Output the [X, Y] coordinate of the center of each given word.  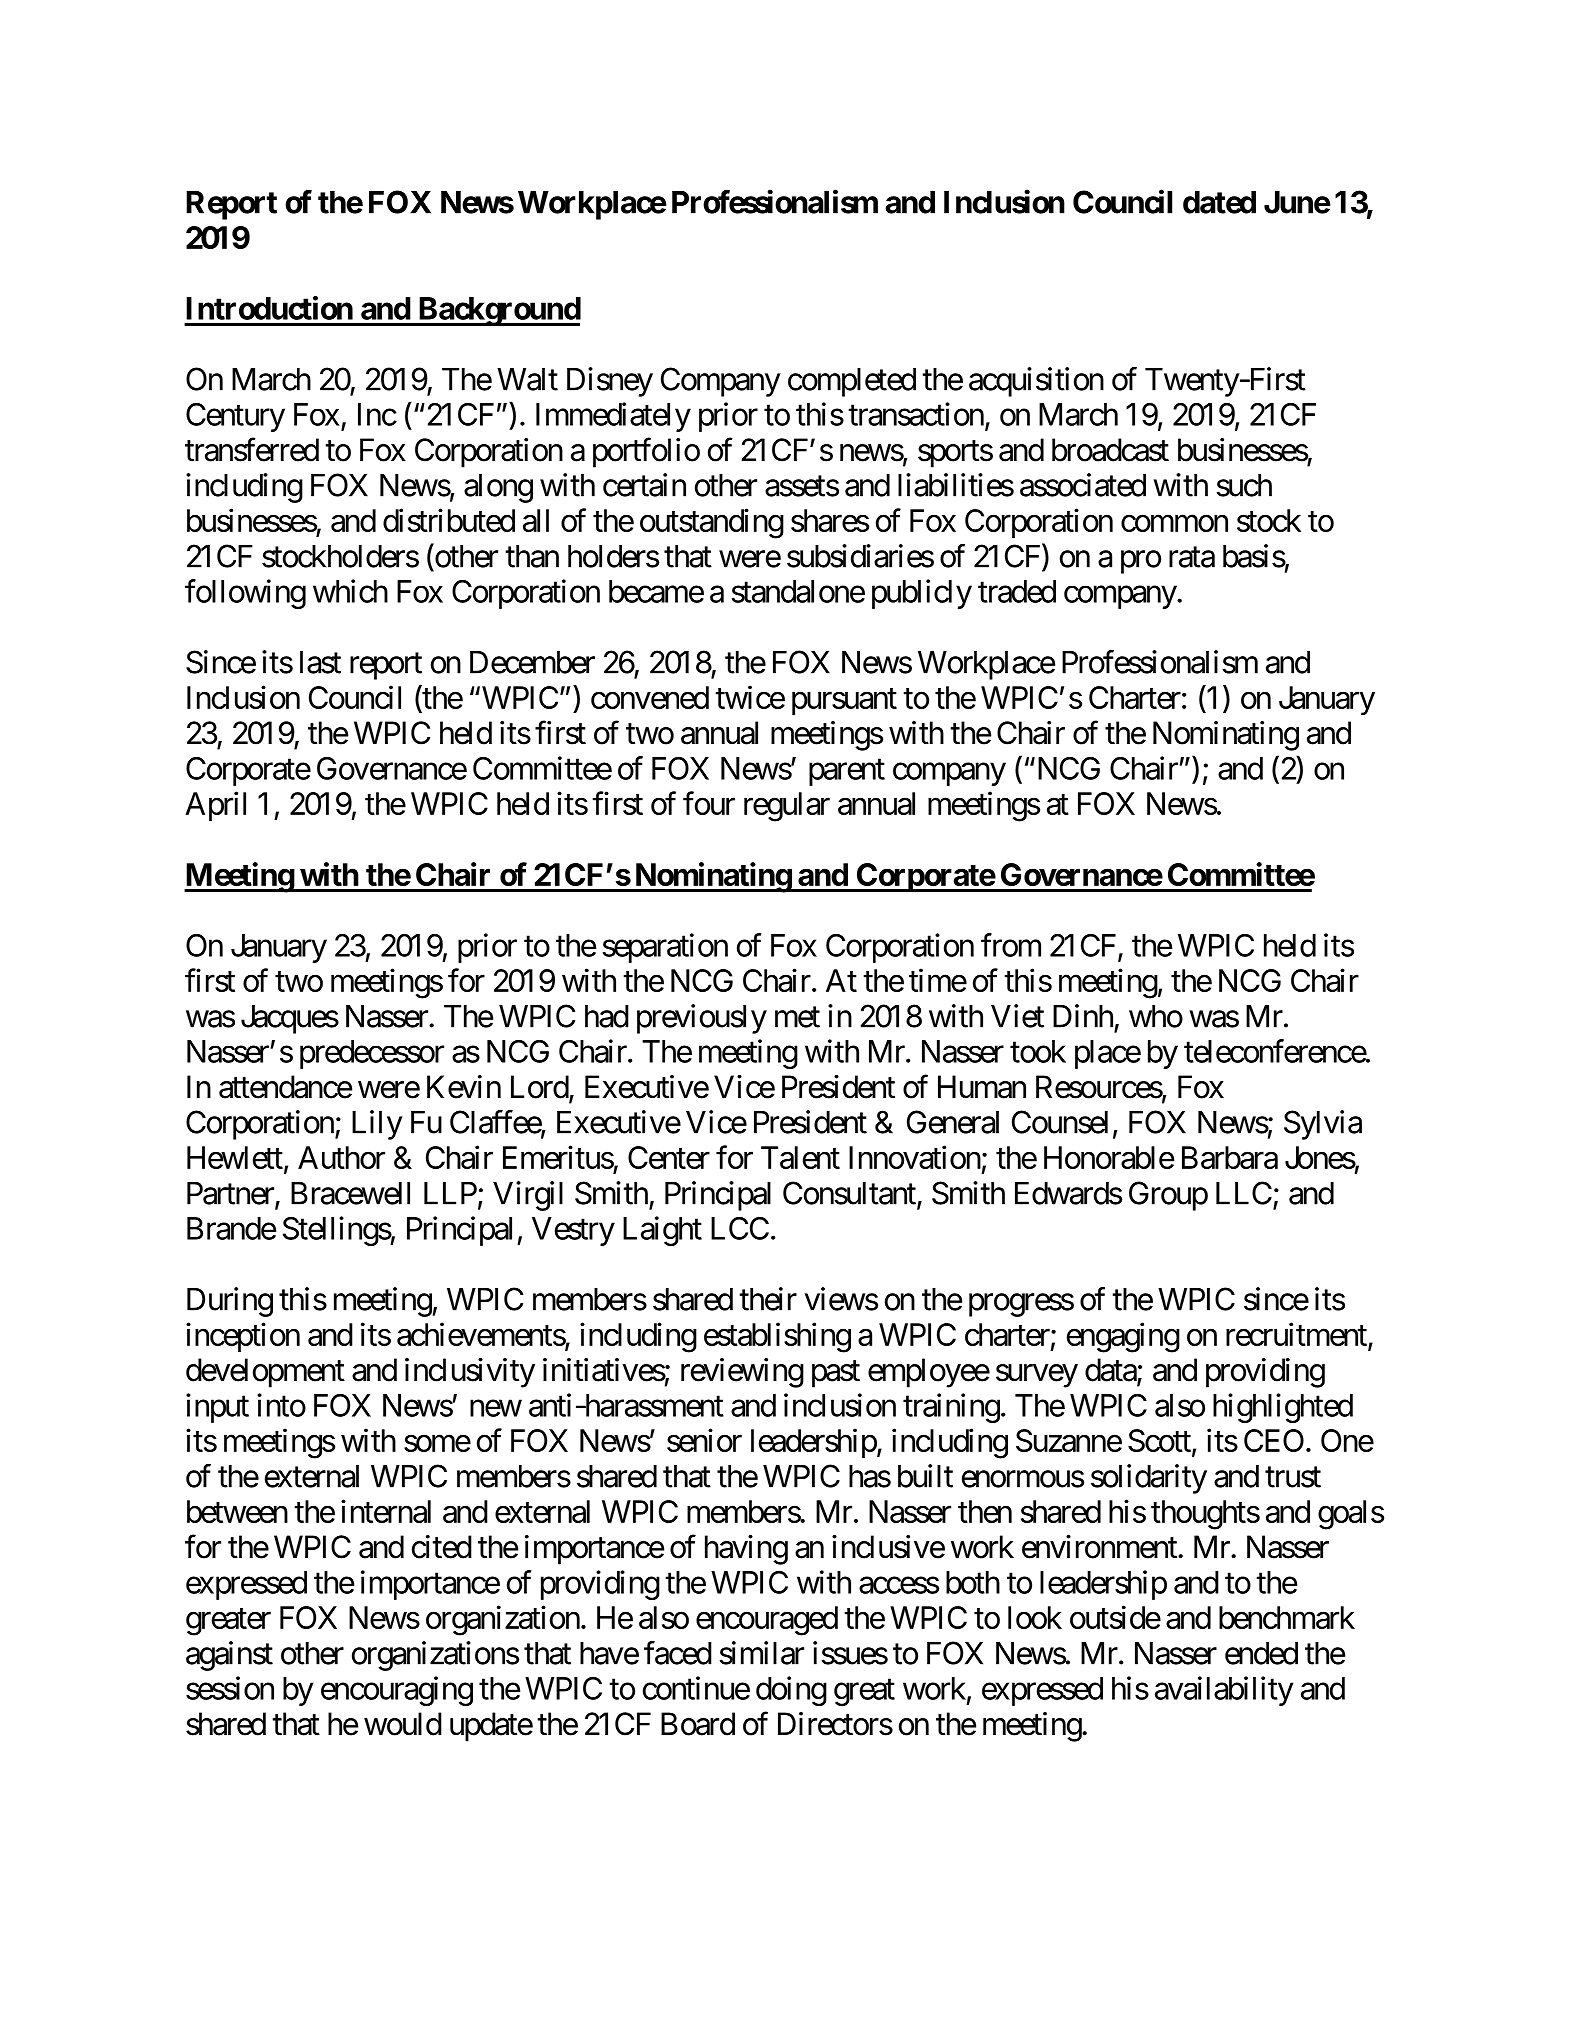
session [230, 1688]
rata [1192, 557]
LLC [1244, 1193]
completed [852, 382]
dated [1219, 202]
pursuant [844, 701]
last [320, 662]
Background [498, 311]
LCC [740, 1228]
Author [341, 1157]
